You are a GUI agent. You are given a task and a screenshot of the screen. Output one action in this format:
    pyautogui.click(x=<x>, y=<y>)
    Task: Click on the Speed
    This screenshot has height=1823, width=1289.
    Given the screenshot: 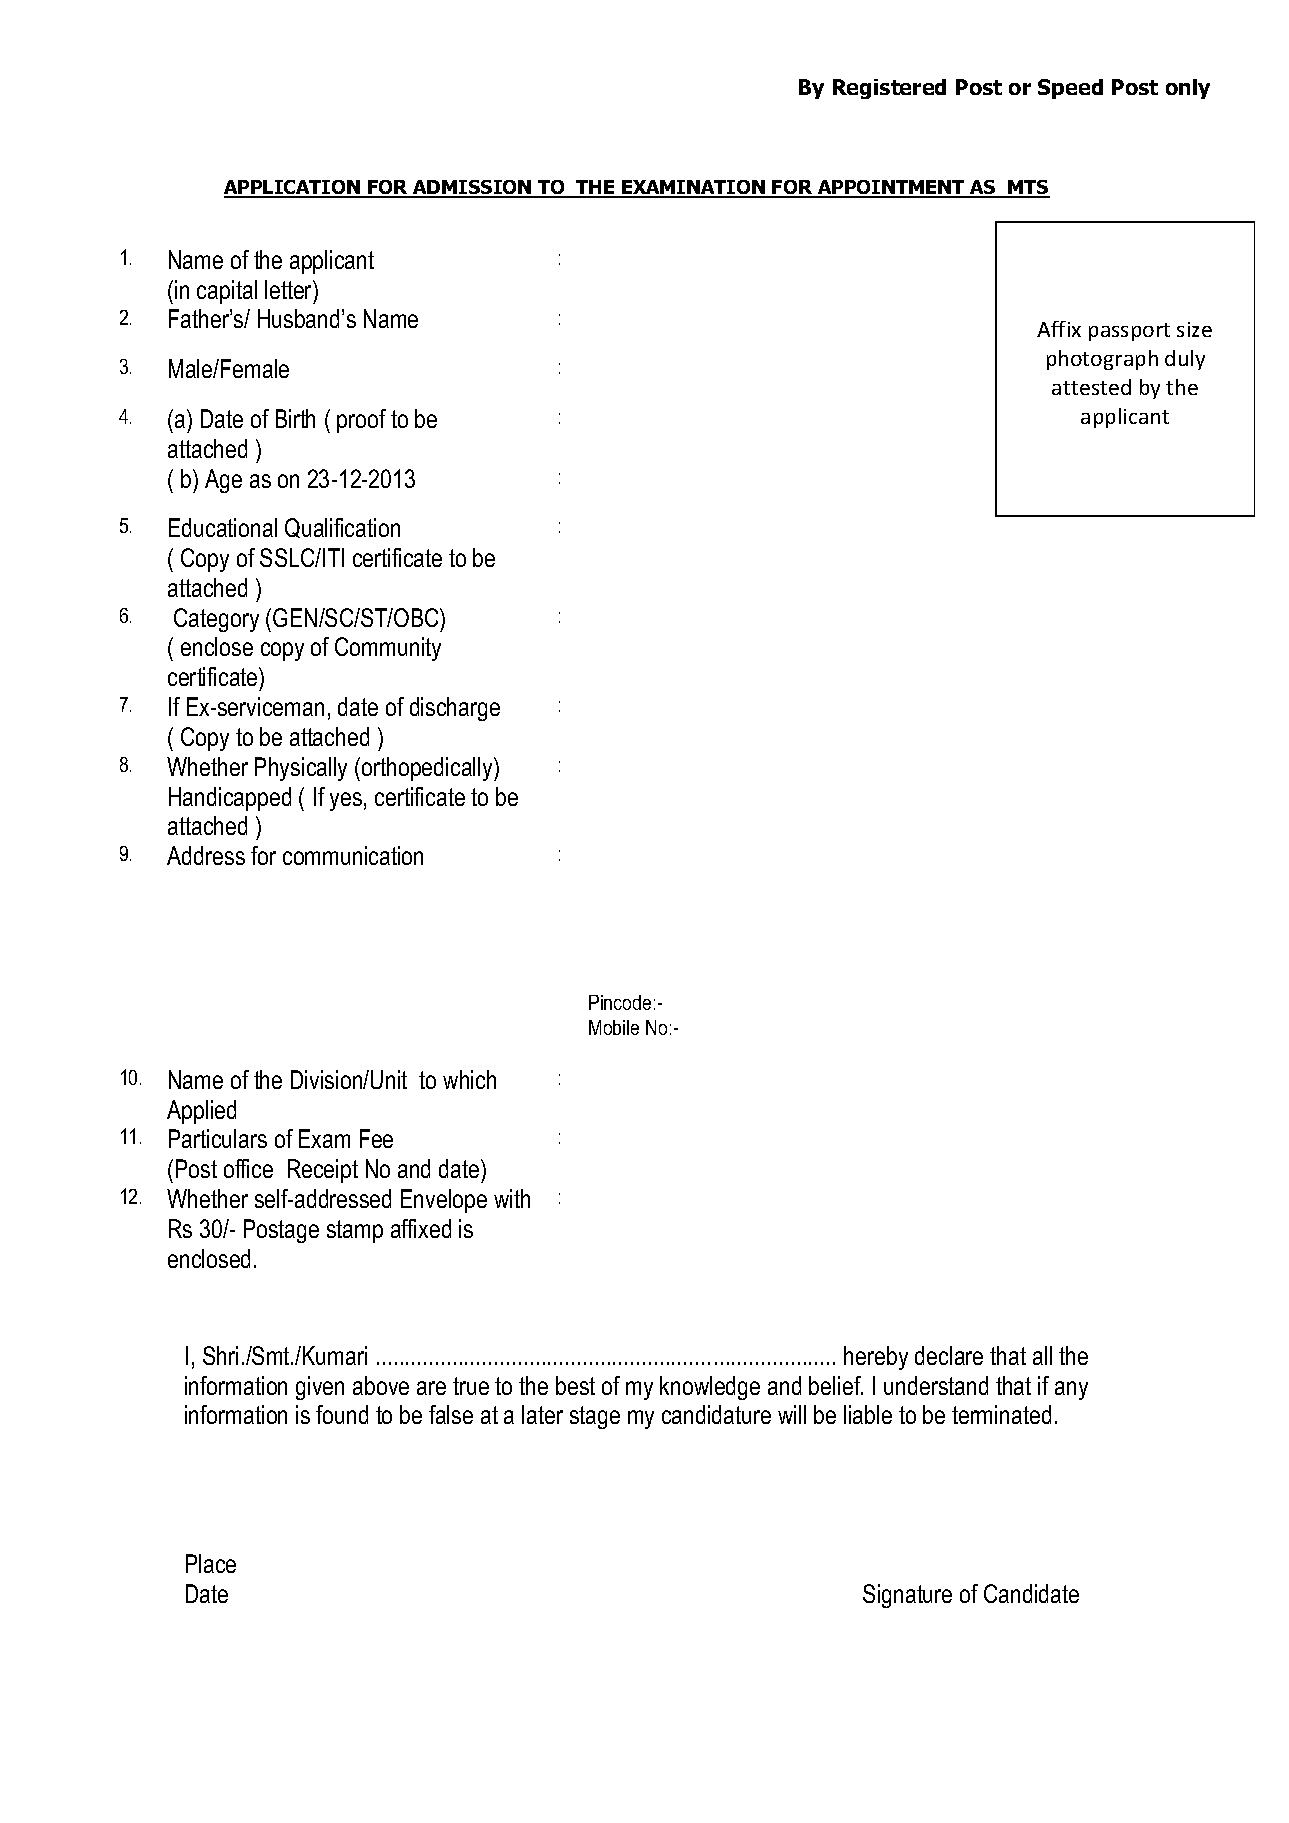 What is the action you would take?
    pyautogui.click(x=1070, y=89)
